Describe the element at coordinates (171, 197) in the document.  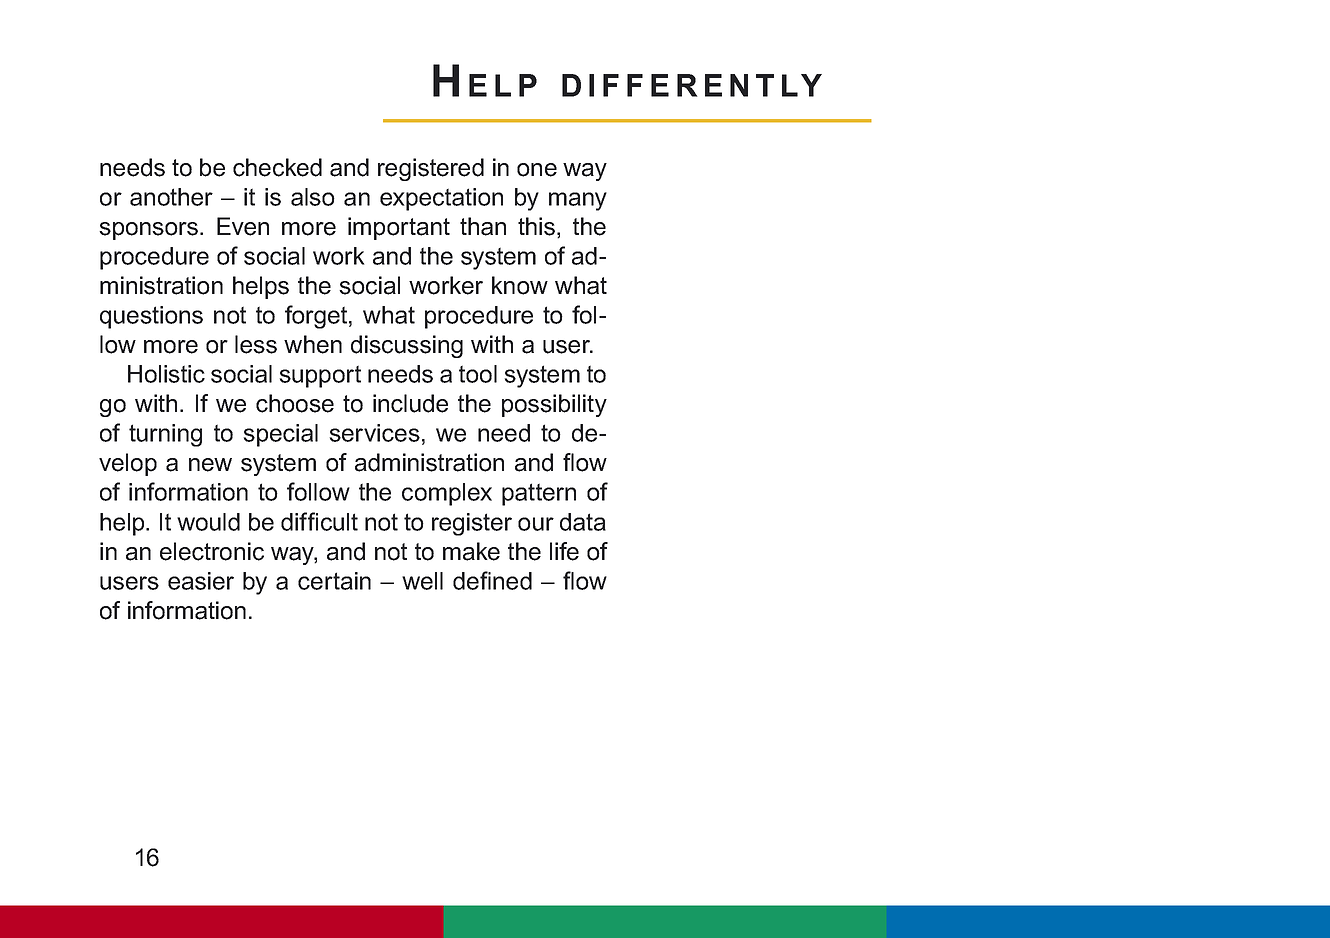
I see `another` at that location.
